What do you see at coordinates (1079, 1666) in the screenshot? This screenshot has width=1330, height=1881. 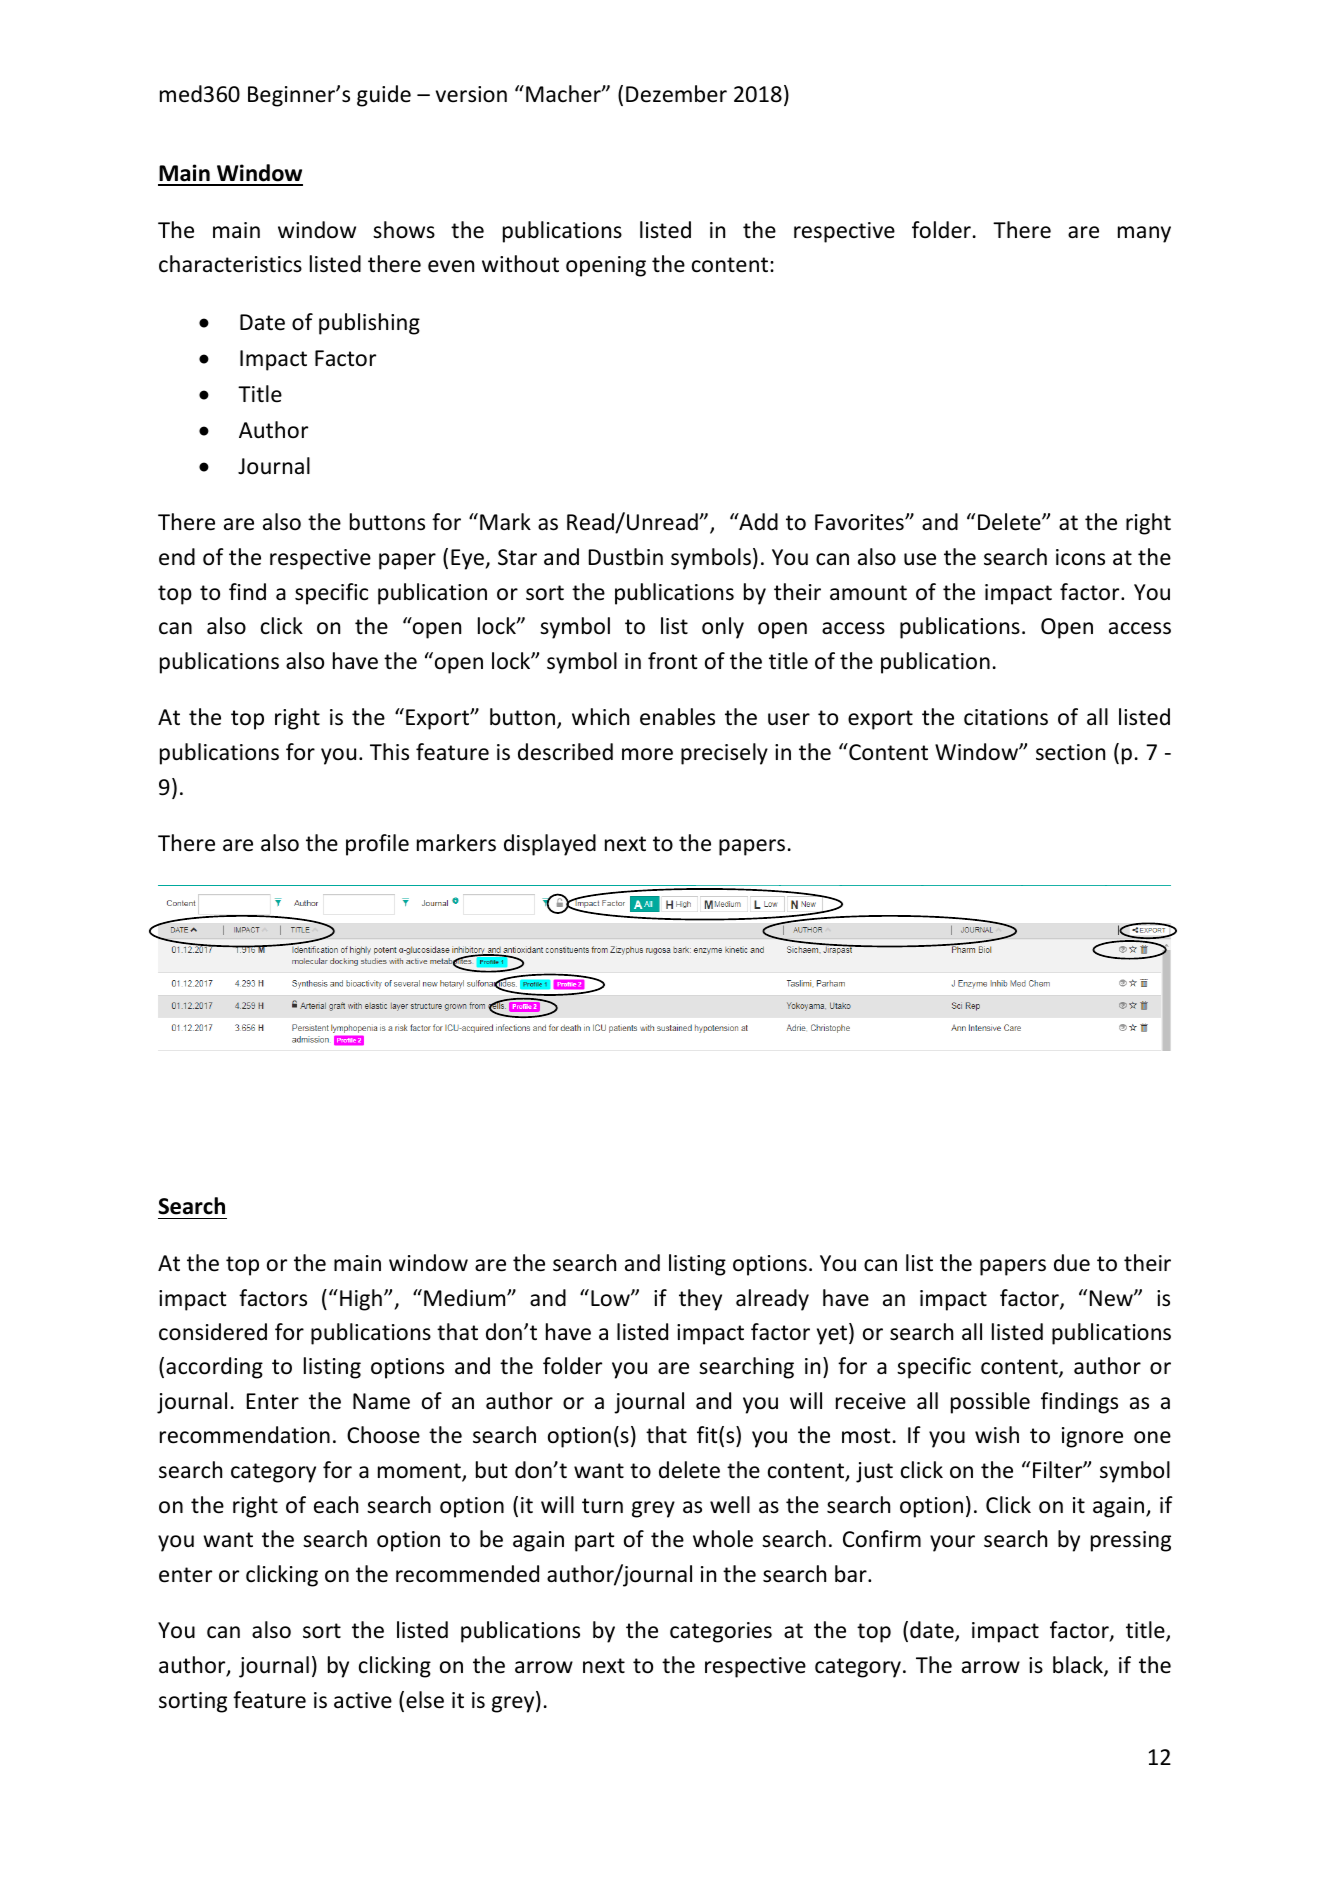 I see `black` at bounding box center [1079, 1666].
